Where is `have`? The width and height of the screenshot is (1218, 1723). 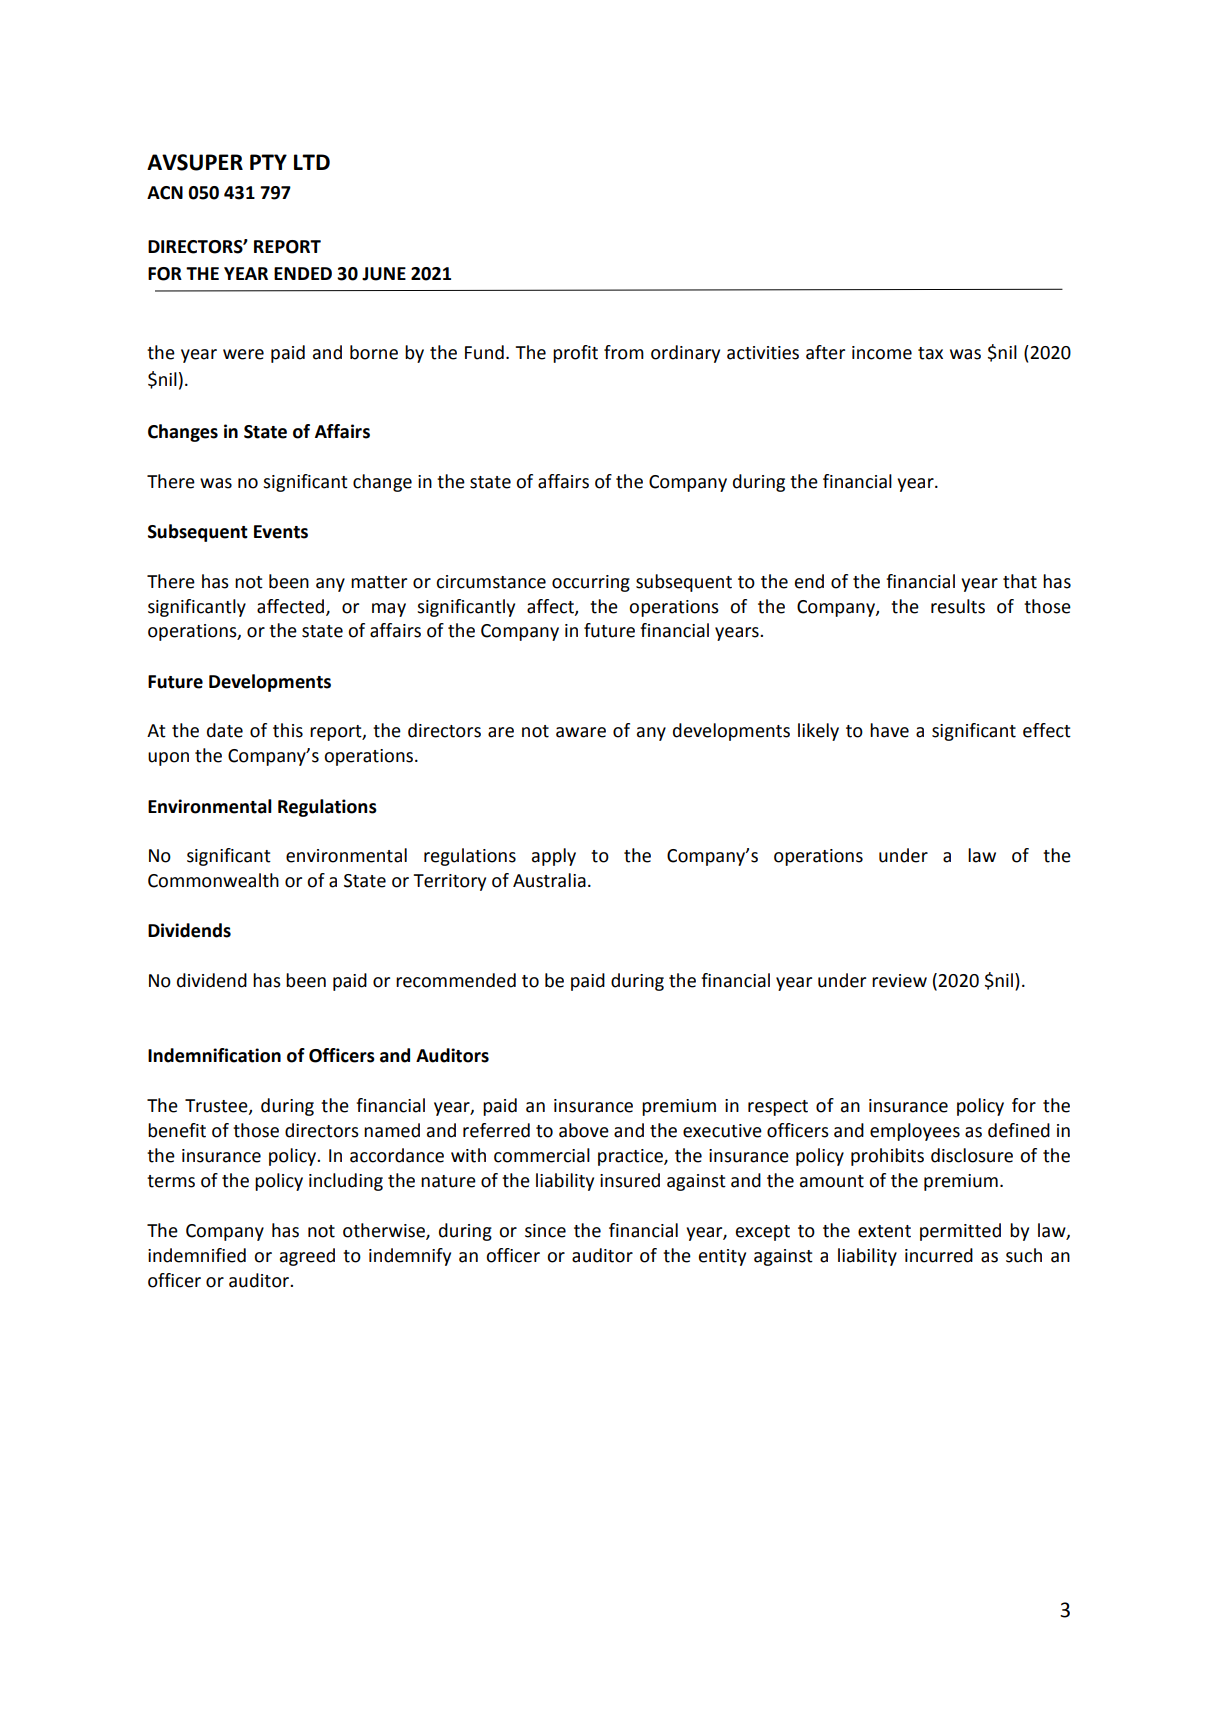 have is located at coordinates (889, 730).
